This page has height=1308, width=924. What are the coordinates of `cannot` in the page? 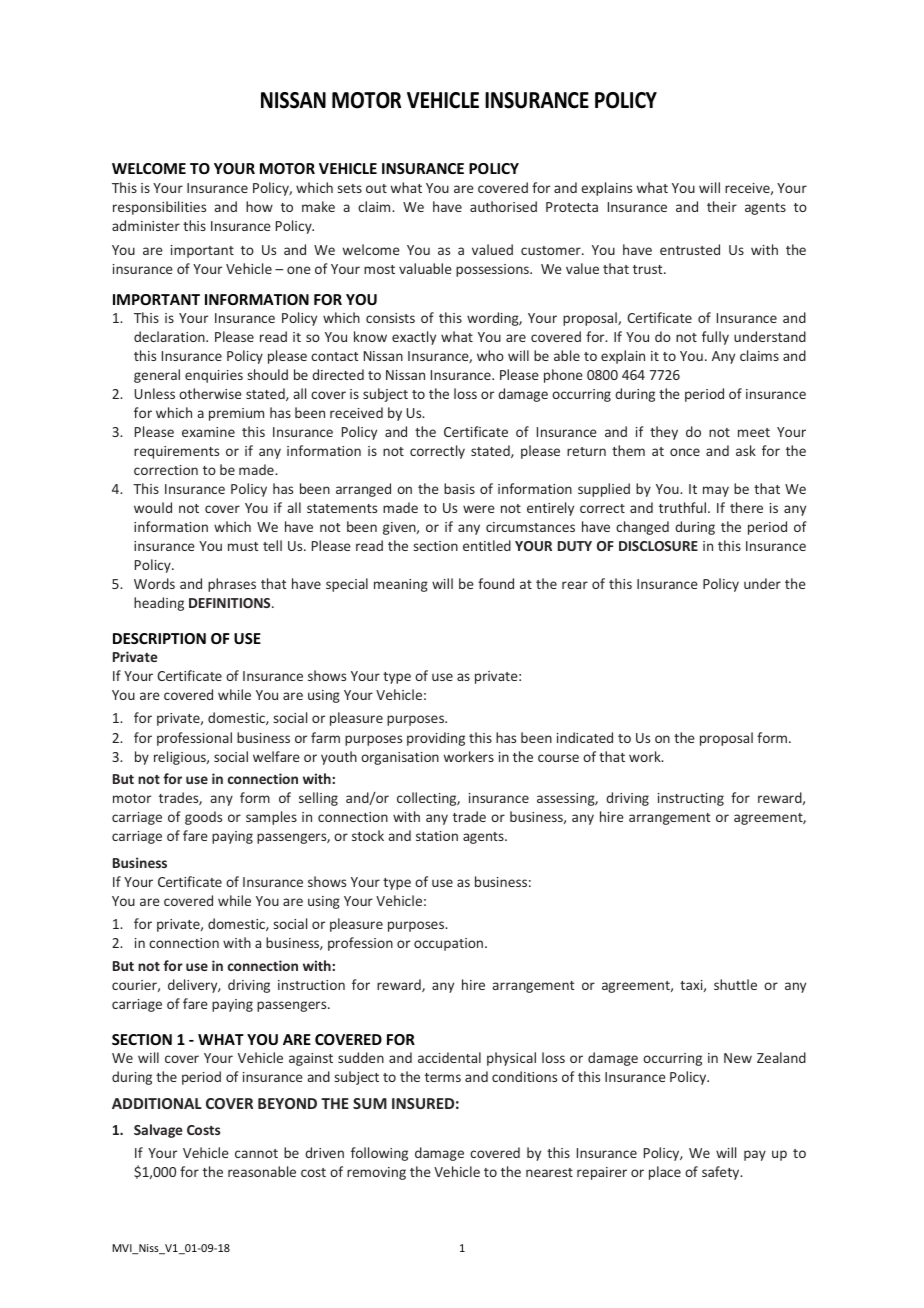 It's located at (256, 1153).
